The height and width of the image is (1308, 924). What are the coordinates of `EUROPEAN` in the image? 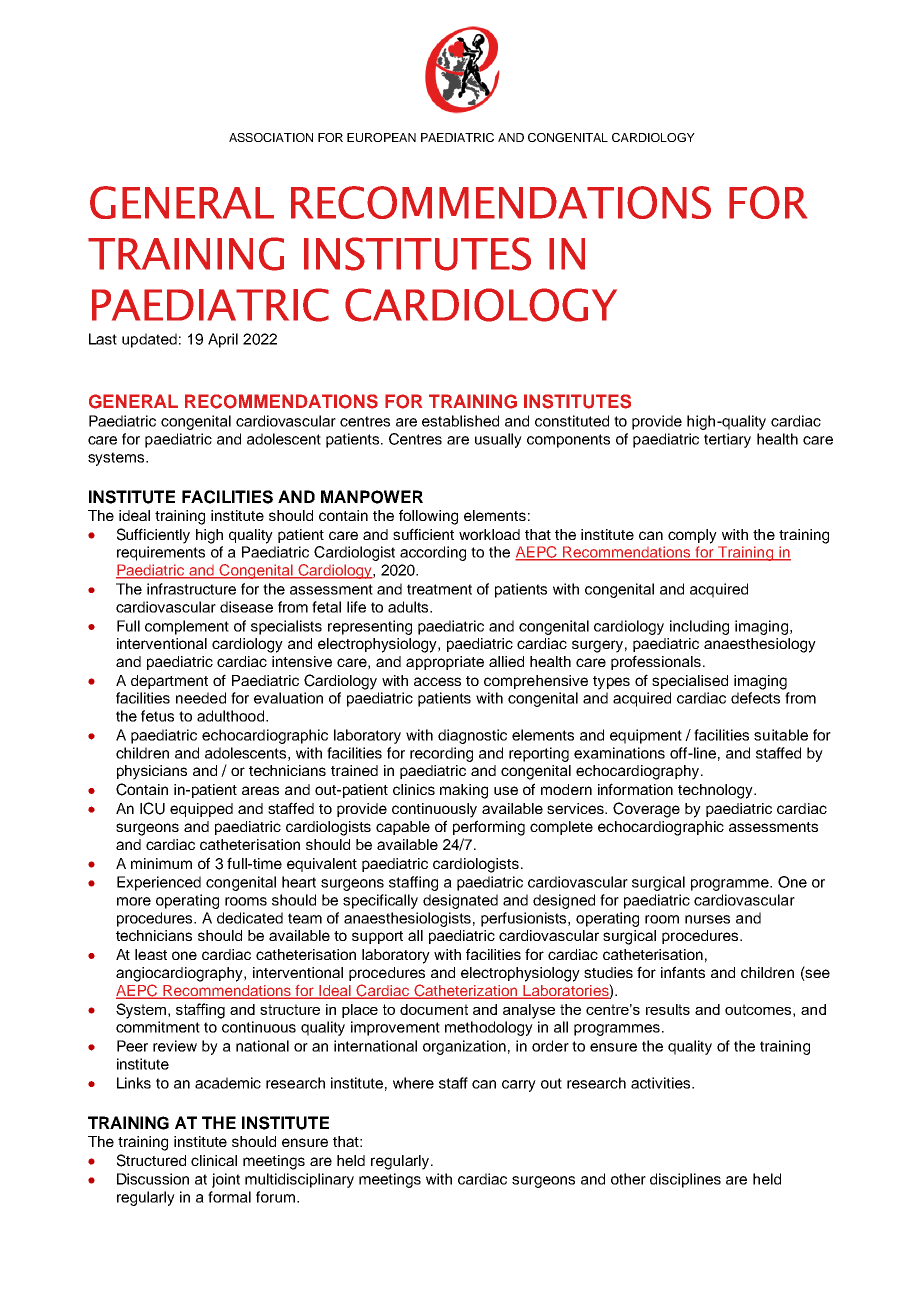 It's located at (381, 137).
